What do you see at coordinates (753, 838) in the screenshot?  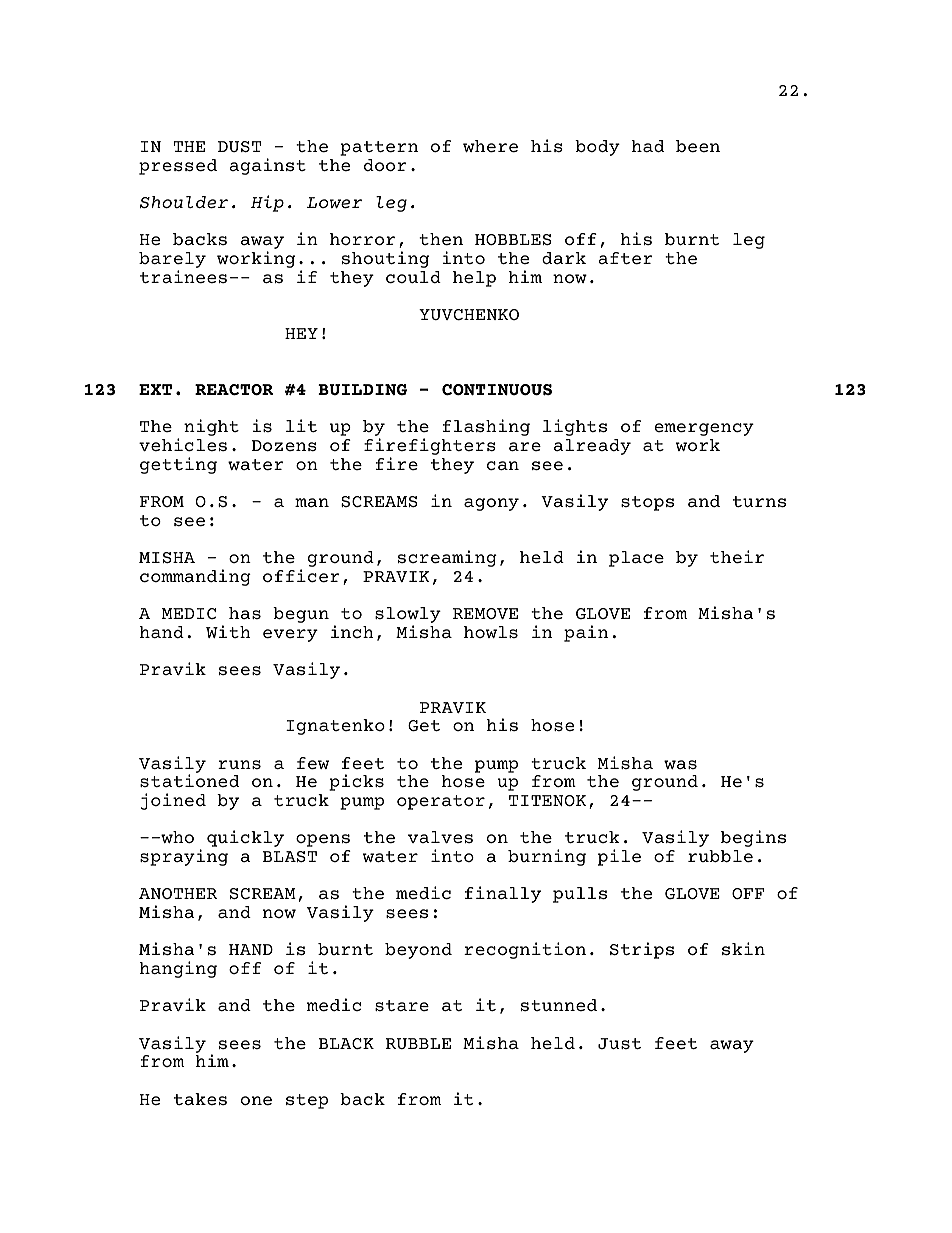 I see `begins` at bounding box center [753, 838].
